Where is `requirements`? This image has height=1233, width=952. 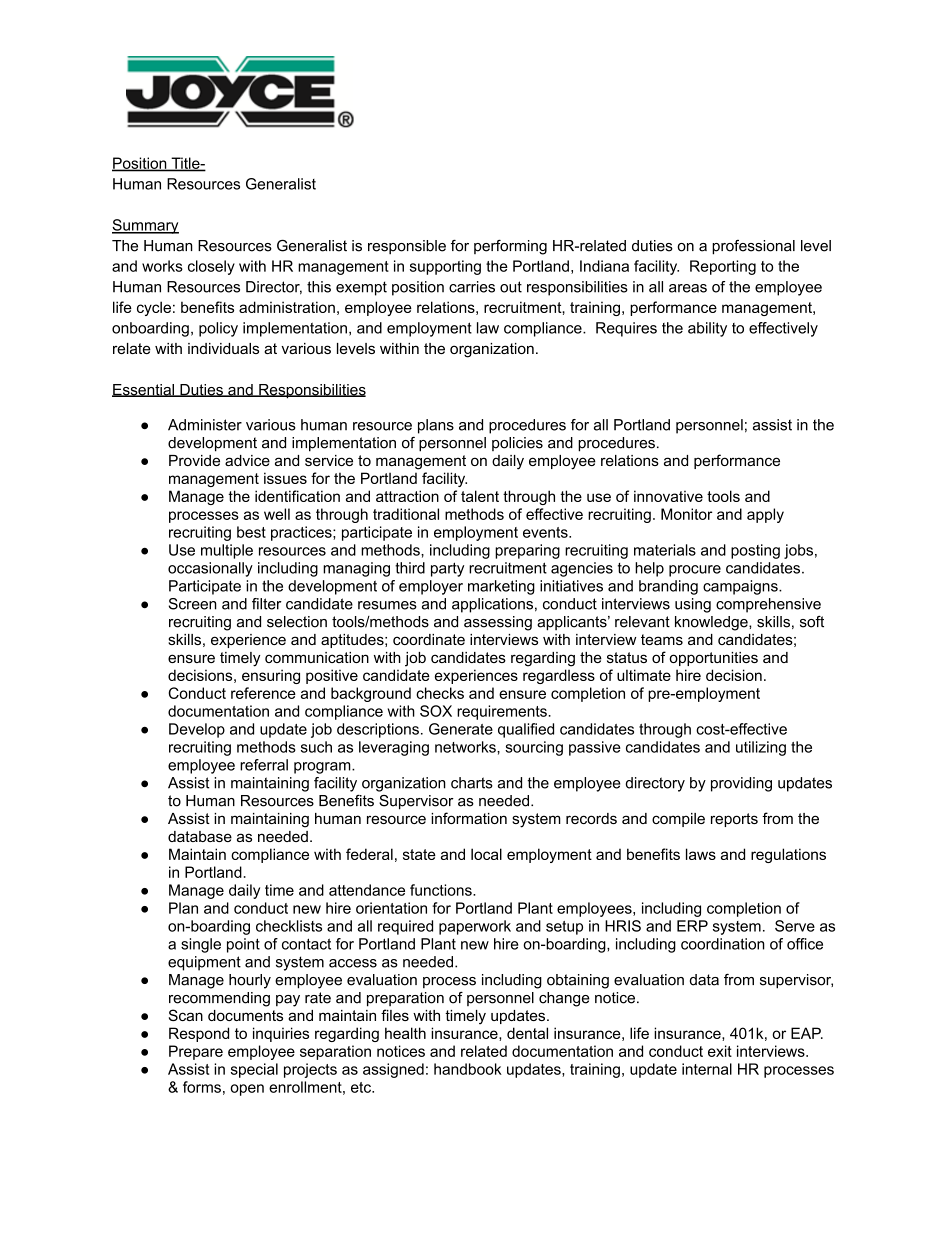 requirements is located at coordinates (503, 712).
